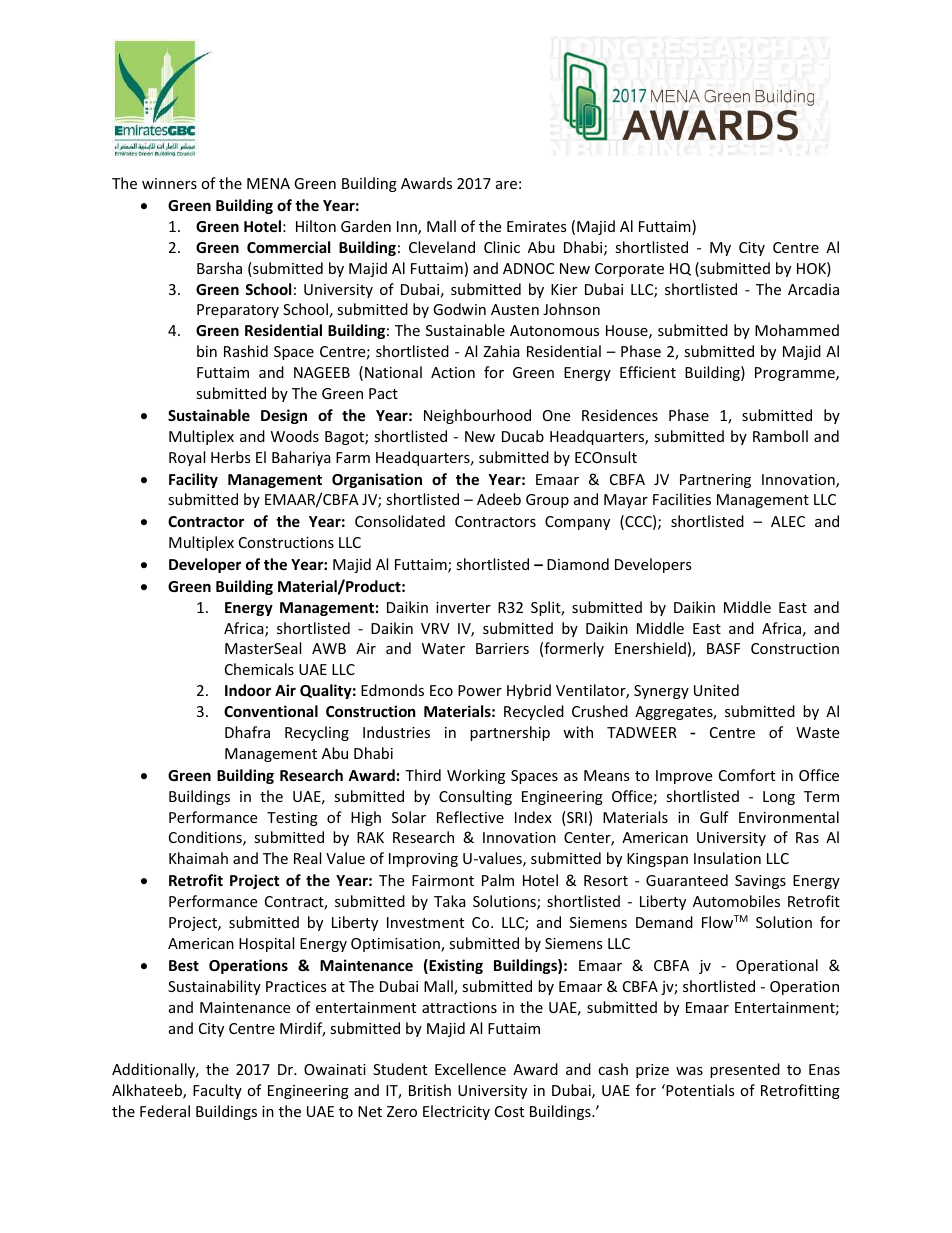 The height and width of the page is (1233, 952). What do you see at coordinates (813, 289) in the page?
I see `Arcadia` at bounding box center [813, 289].
